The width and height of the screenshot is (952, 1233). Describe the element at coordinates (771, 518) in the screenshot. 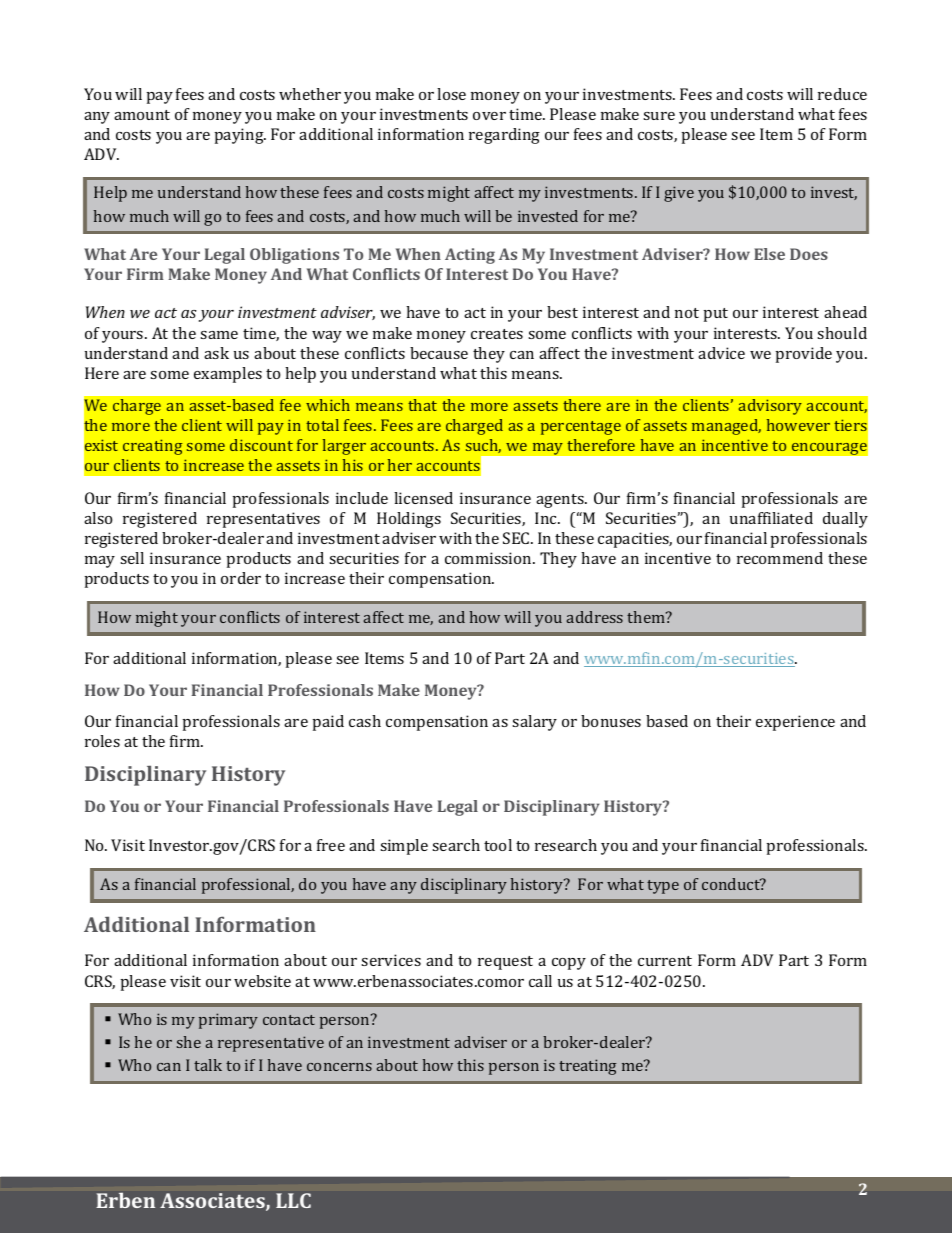

I see `unaffiliated` at that location.
